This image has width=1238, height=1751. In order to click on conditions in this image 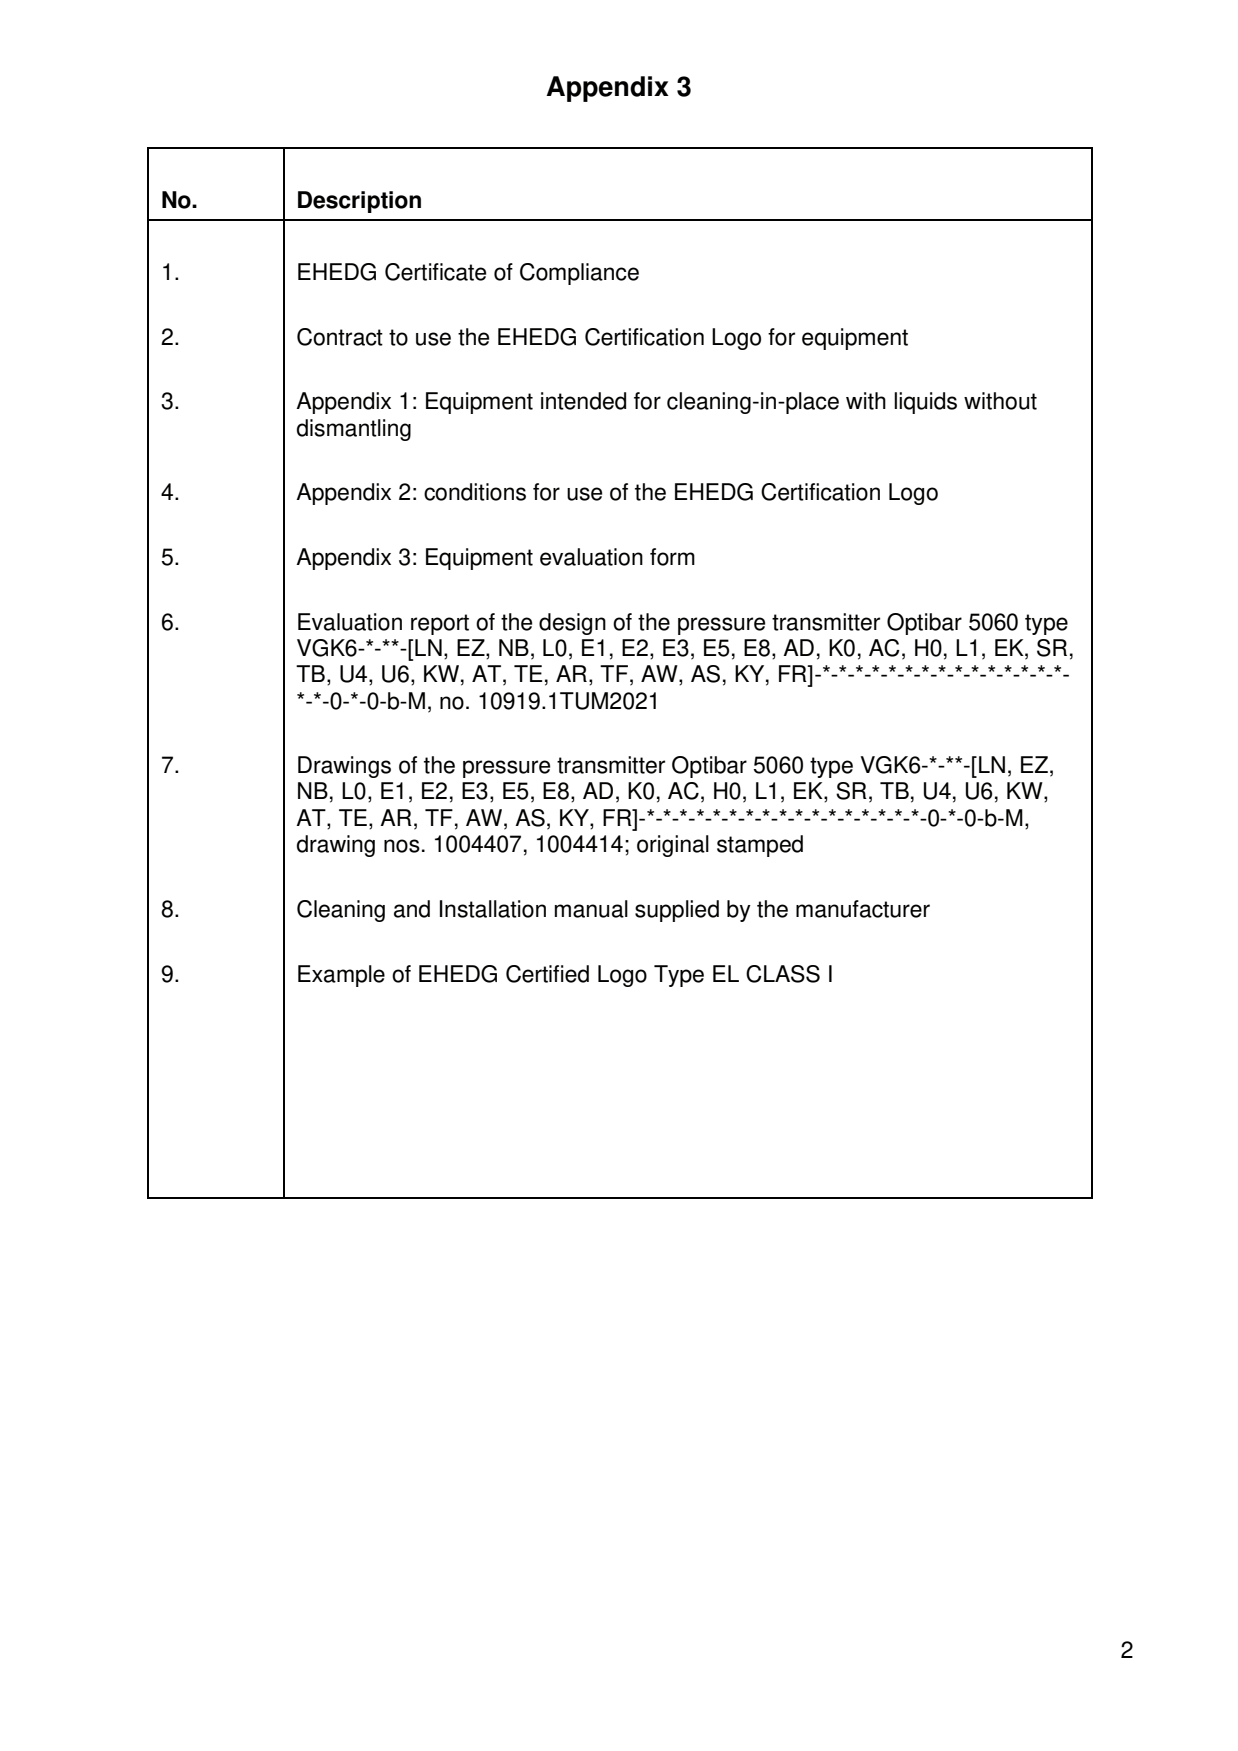, I will do `click(475, 492)`.
